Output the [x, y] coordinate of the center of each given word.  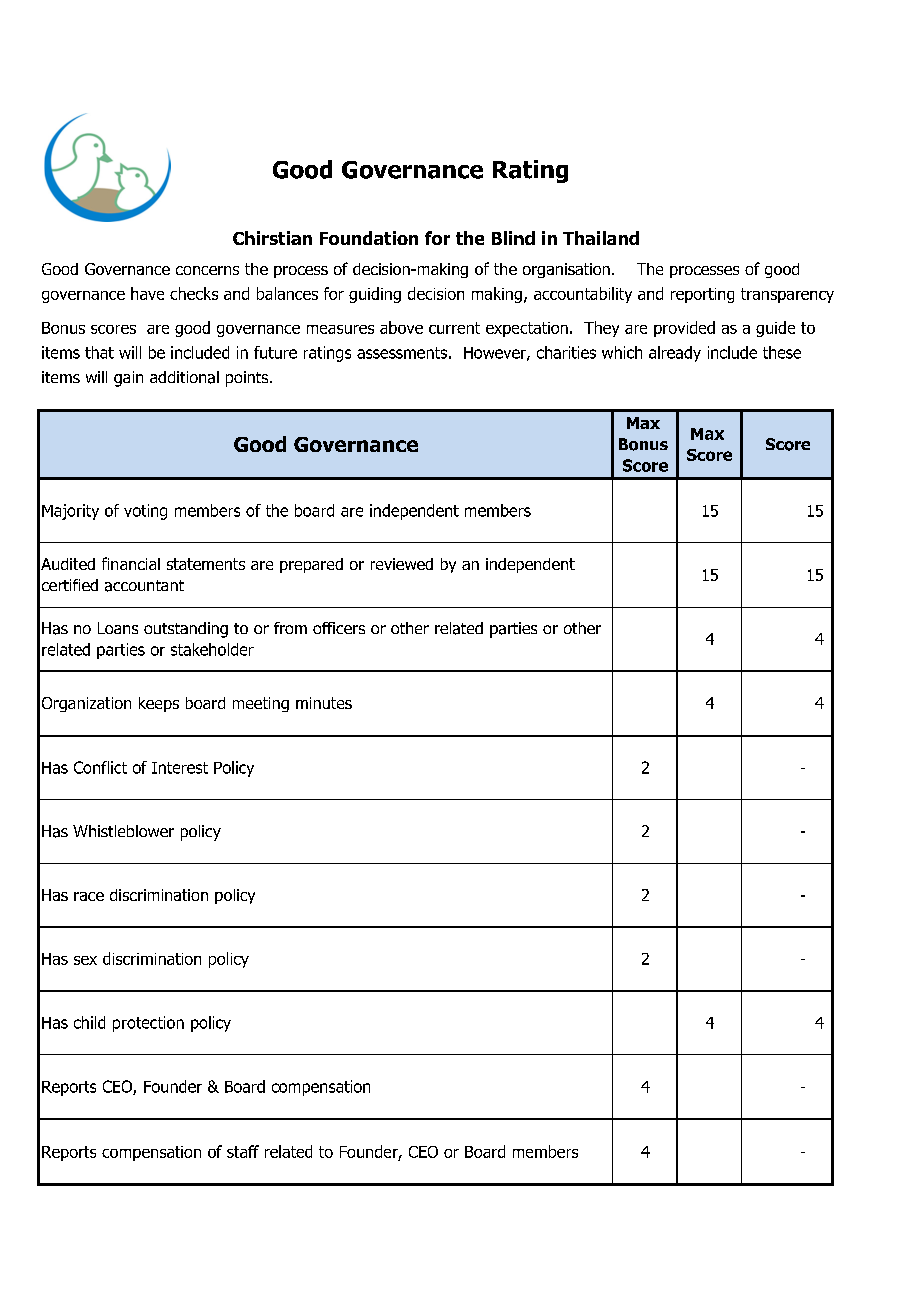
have [147, 293]
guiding [375, 295]
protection [148, 1024]
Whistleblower [123, 831]
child [89, 1022]
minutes [324, 703]
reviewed [402, 564]
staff [243, 1151]
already [675, 354]
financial [131, 563]
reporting [702, 295]
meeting [261, 704]
